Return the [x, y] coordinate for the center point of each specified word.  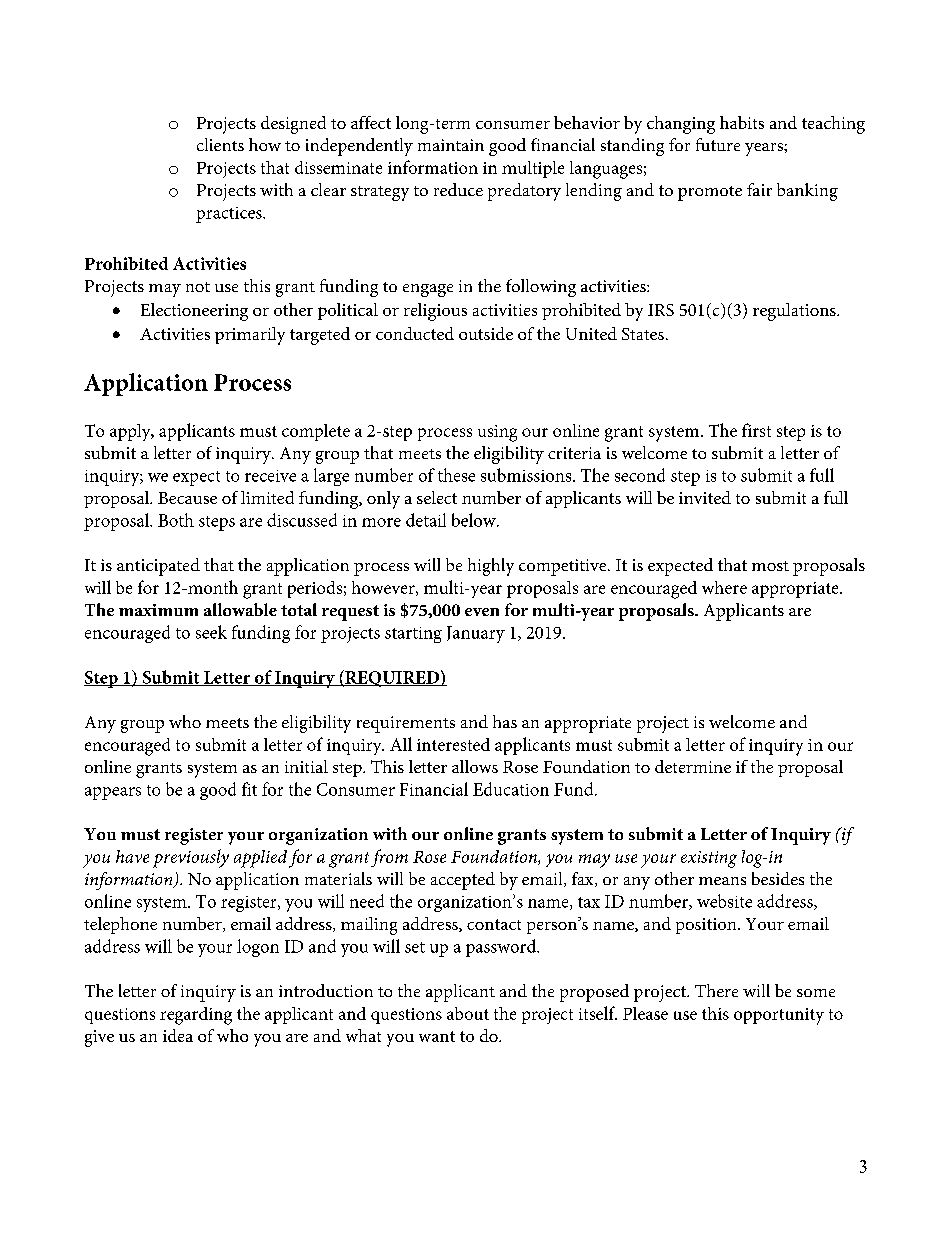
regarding [196, 1016]
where [724, 587]
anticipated [158, 567]
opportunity [779, 1016]
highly [491, 567]
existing [709, 859]
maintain [451, 145]
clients [220, 144]
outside [486, 333]
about [468, 1013]
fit [249, 789]
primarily [250, 336]
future [718, 144]
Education [511, 789]
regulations [795, 312]
